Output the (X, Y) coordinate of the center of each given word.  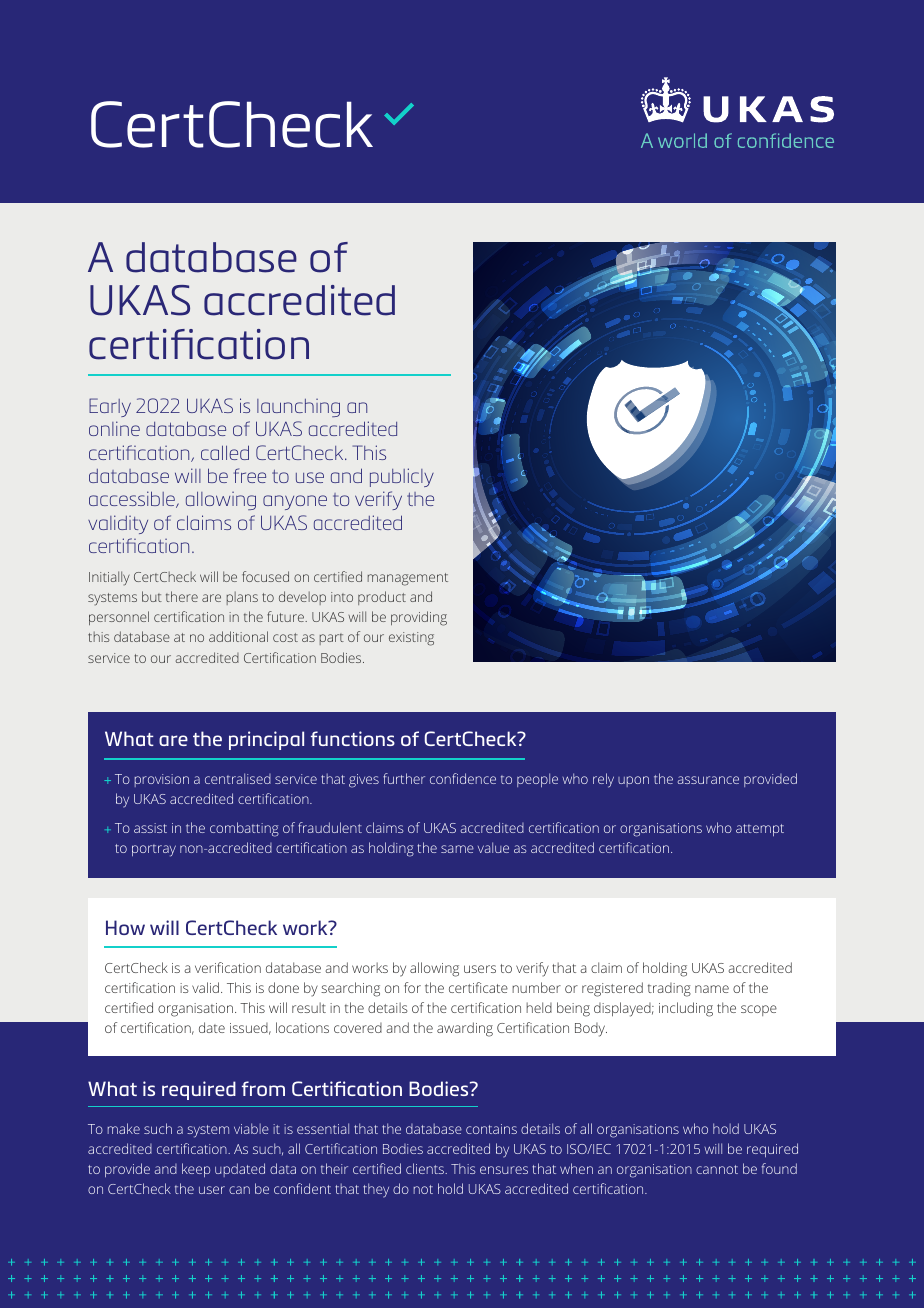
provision (162, 780)
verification (228, 967)
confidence (463, 778)
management (408, 579)
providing (419, 618)
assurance (708, 780)
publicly (402, 477)
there (182, 596)
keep (196, 1170)
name (712, 989)
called (225, 452)
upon (633, 781)
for (412, 987)
